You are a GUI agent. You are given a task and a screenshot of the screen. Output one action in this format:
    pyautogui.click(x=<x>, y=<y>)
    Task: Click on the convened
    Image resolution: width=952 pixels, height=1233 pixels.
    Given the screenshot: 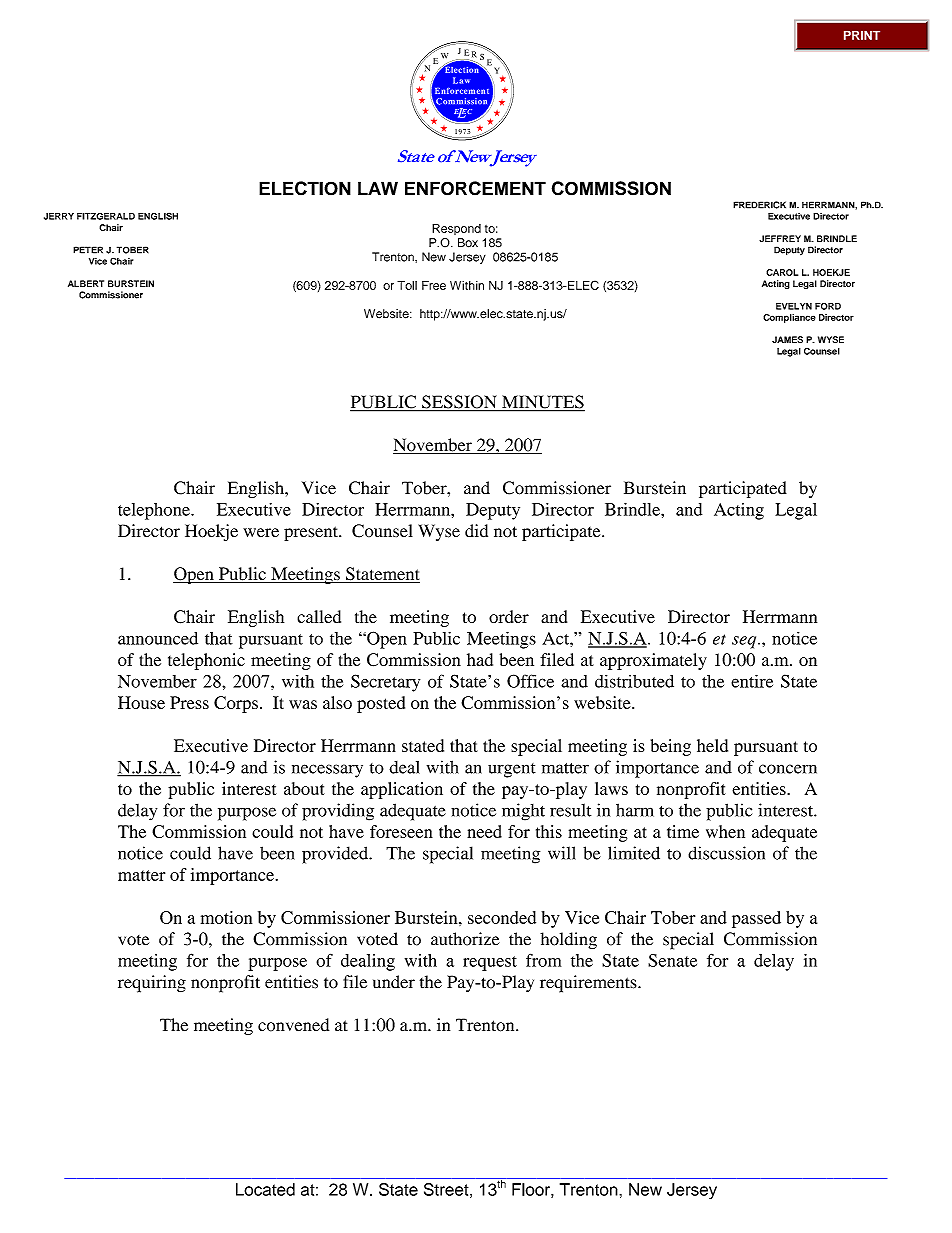 What is the action you would take?
    pyautogui.click(x=293, y=1025)
